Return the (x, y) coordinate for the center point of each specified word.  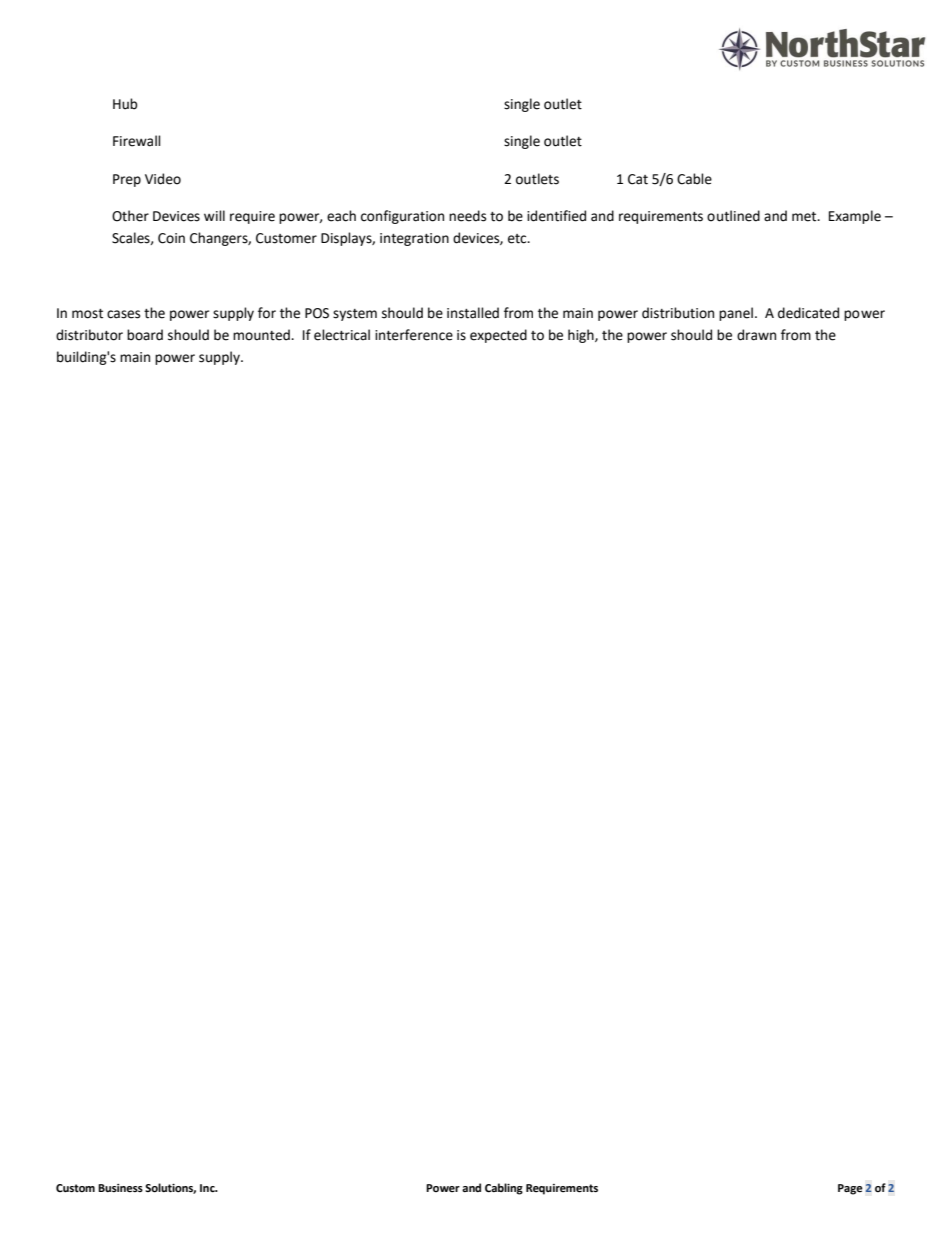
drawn (756, 335)
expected (498, 336)
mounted (262, 335)
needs (467, 216)
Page (850, 1189)
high (582, 336)
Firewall (137, 141)
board (145, 335)
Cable (694, 179)
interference (414, 335)
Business (120, 1188)
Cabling (504, 1189)
